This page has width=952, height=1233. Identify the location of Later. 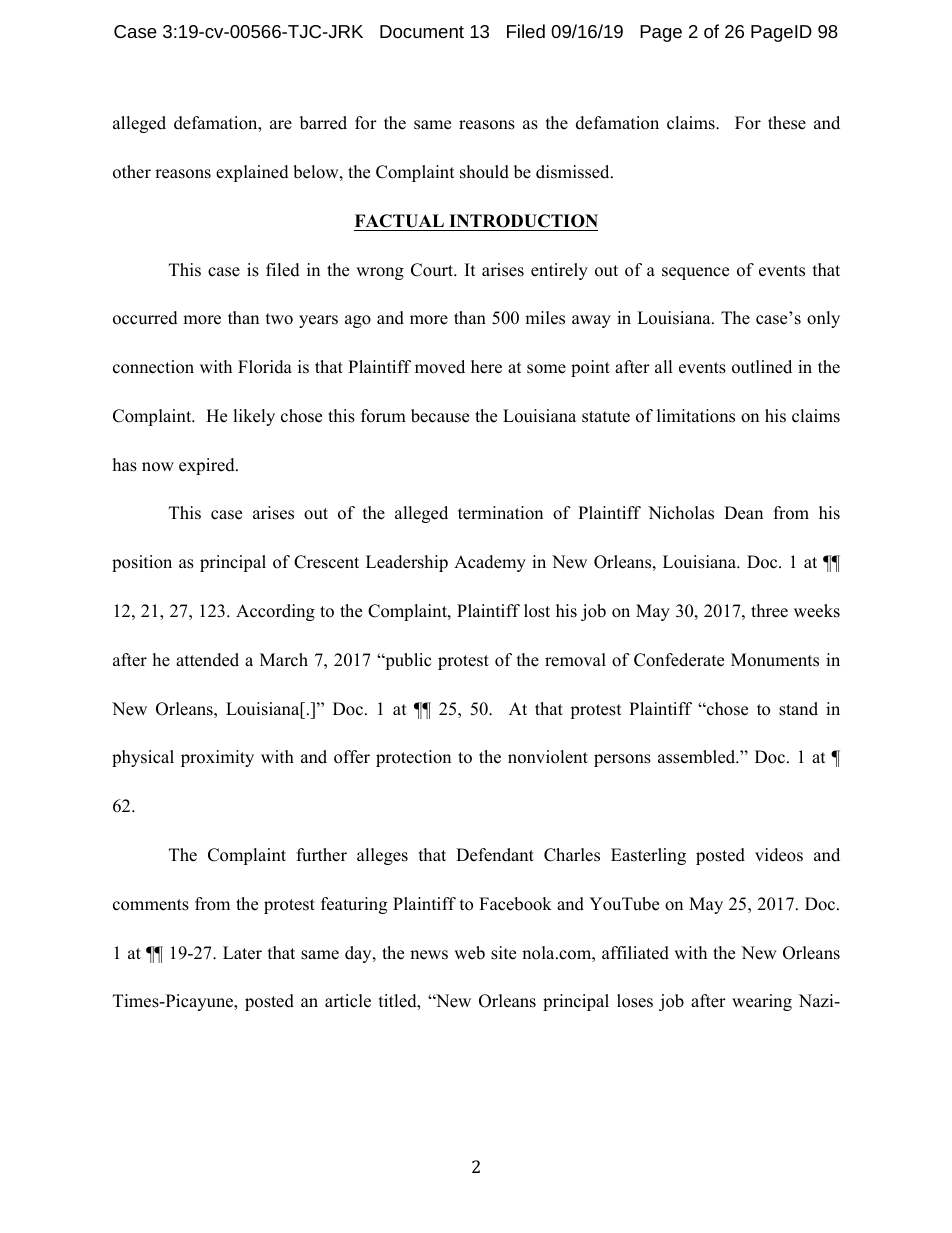
(242, 953).
